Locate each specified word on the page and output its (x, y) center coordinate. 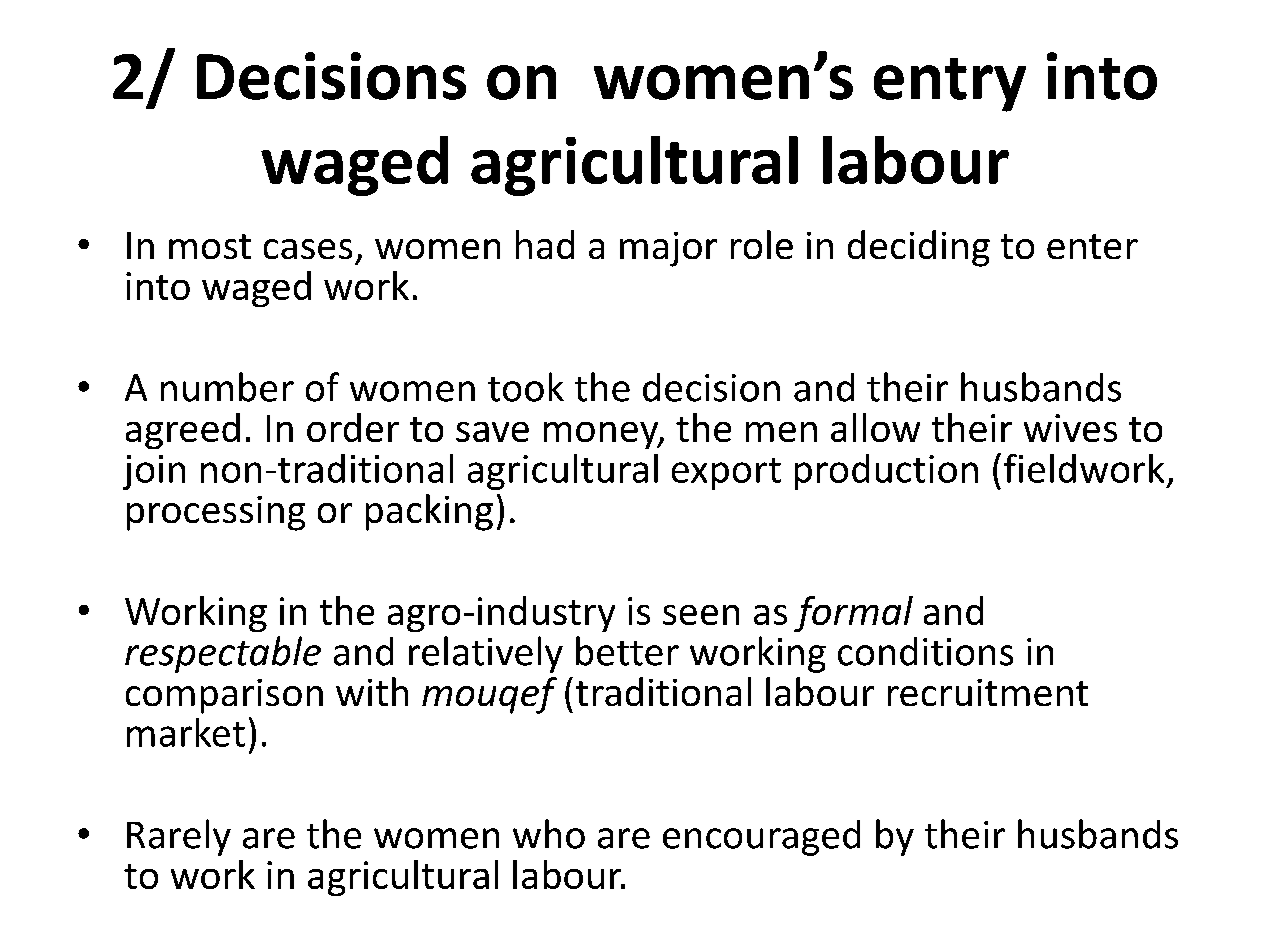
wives (1070, 428)
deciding (919, 248)
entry (950, 85)
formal (853, 614)
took (526, 387)
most (210, 246)
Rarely (179, 837)
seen (701, 615)
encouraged (761, 838)
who (549, 834)
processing (216, 513)
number (227, 387)
